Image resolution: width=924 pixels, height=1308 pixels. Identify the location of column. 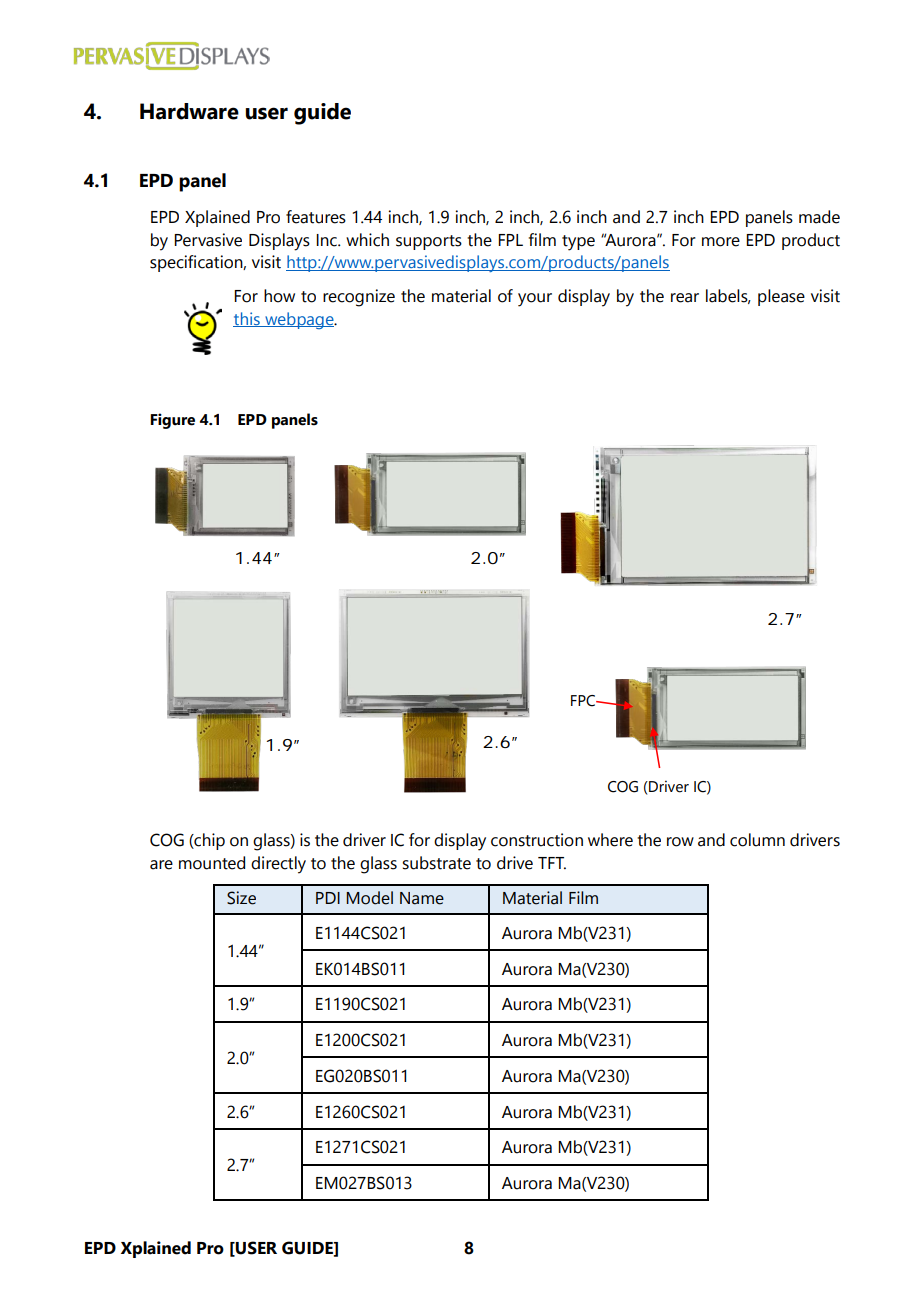
(757, 840).
